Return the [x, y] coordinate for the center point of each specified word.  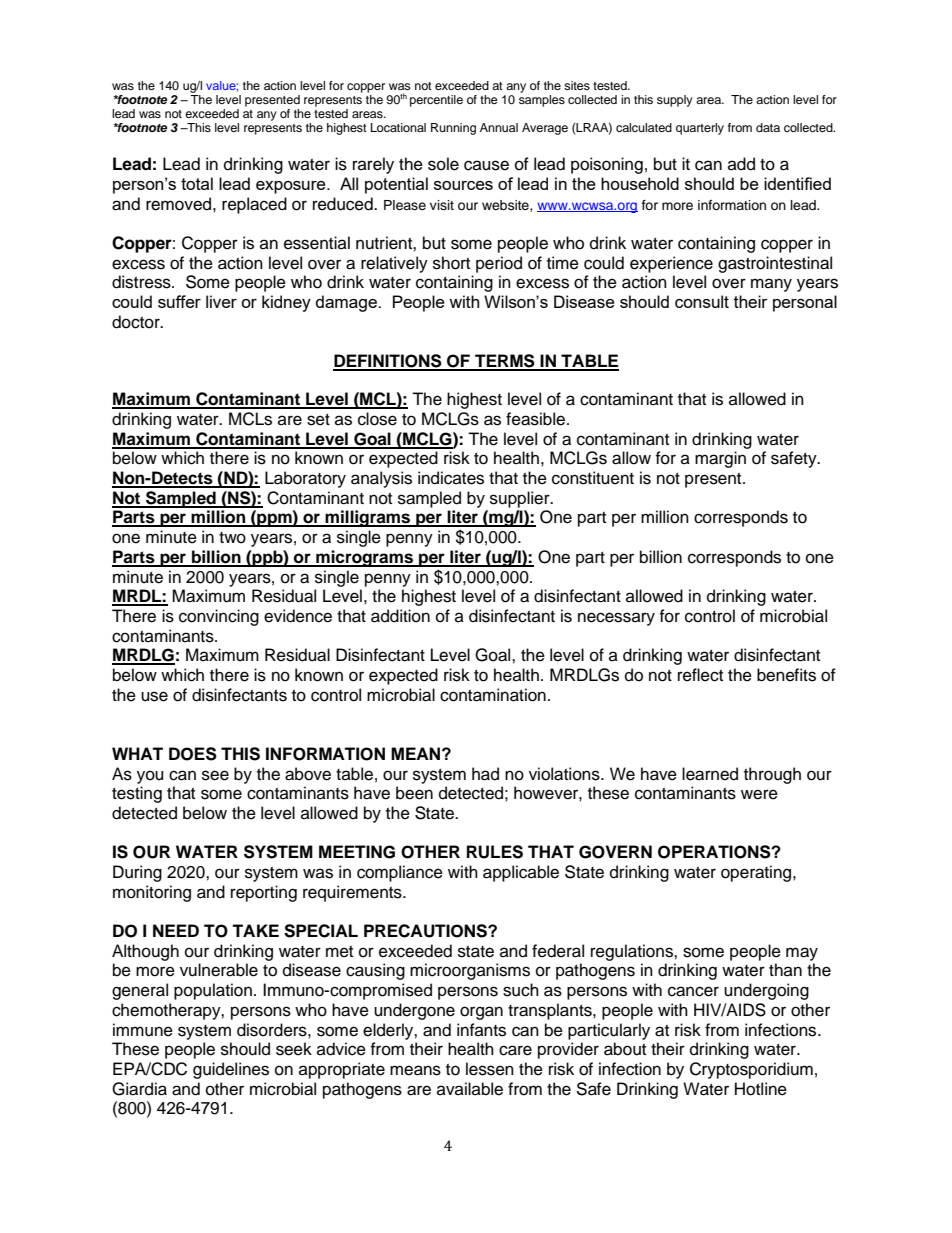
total [197, 183]
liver [221, 301]
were [759, 794]
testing [137, 794]
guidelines [231, 1070]
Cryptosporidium [751, 1070]
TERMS [505, 362]
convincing [219, 617]
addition [400, 616]
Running [453, 129]
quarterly [700, 129]
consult [702, 301]
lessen [490, 1069]
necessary [616, 619]
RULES [495, 852]
